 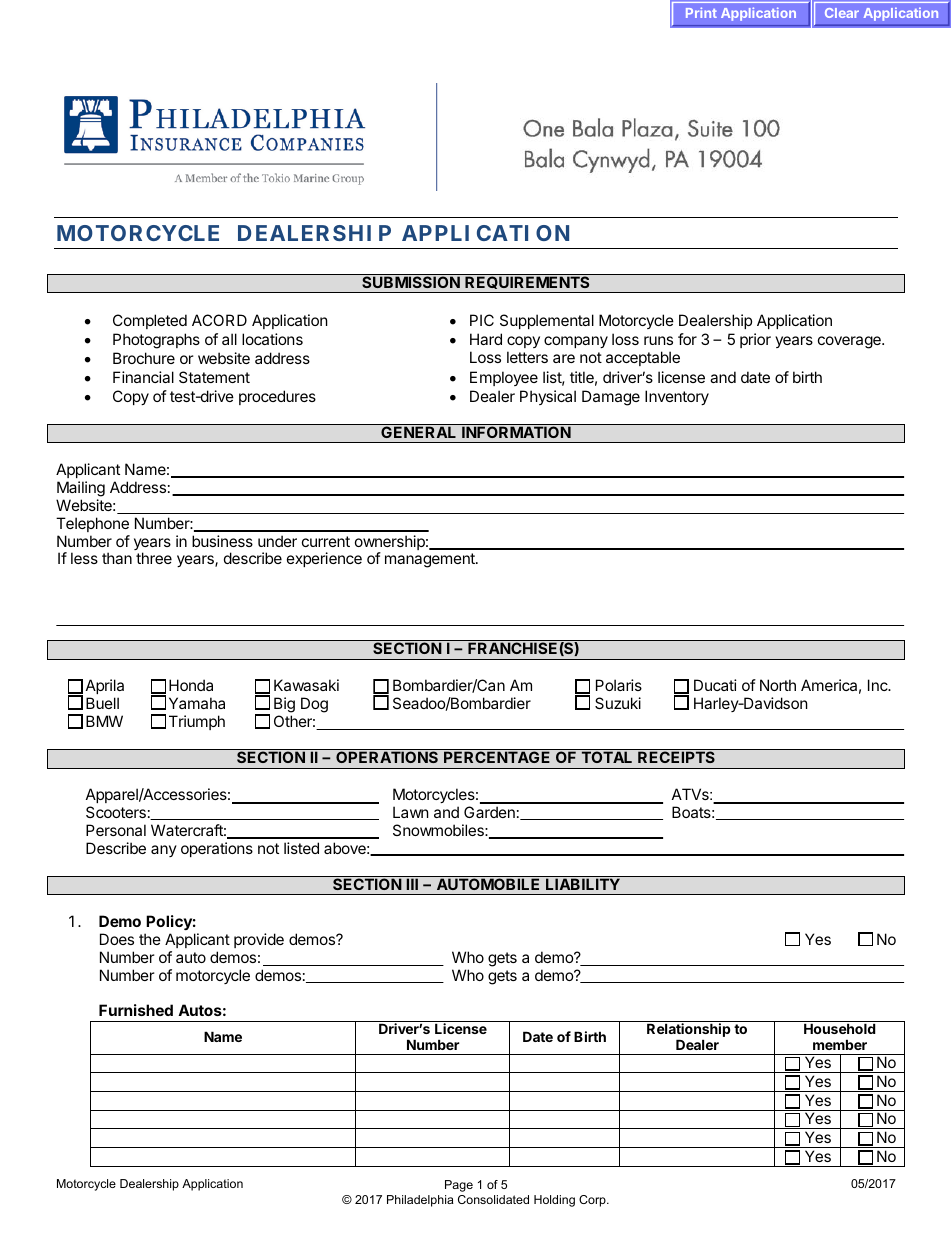 I want to click on Philadelphia, so click(x=420, y=1201).
